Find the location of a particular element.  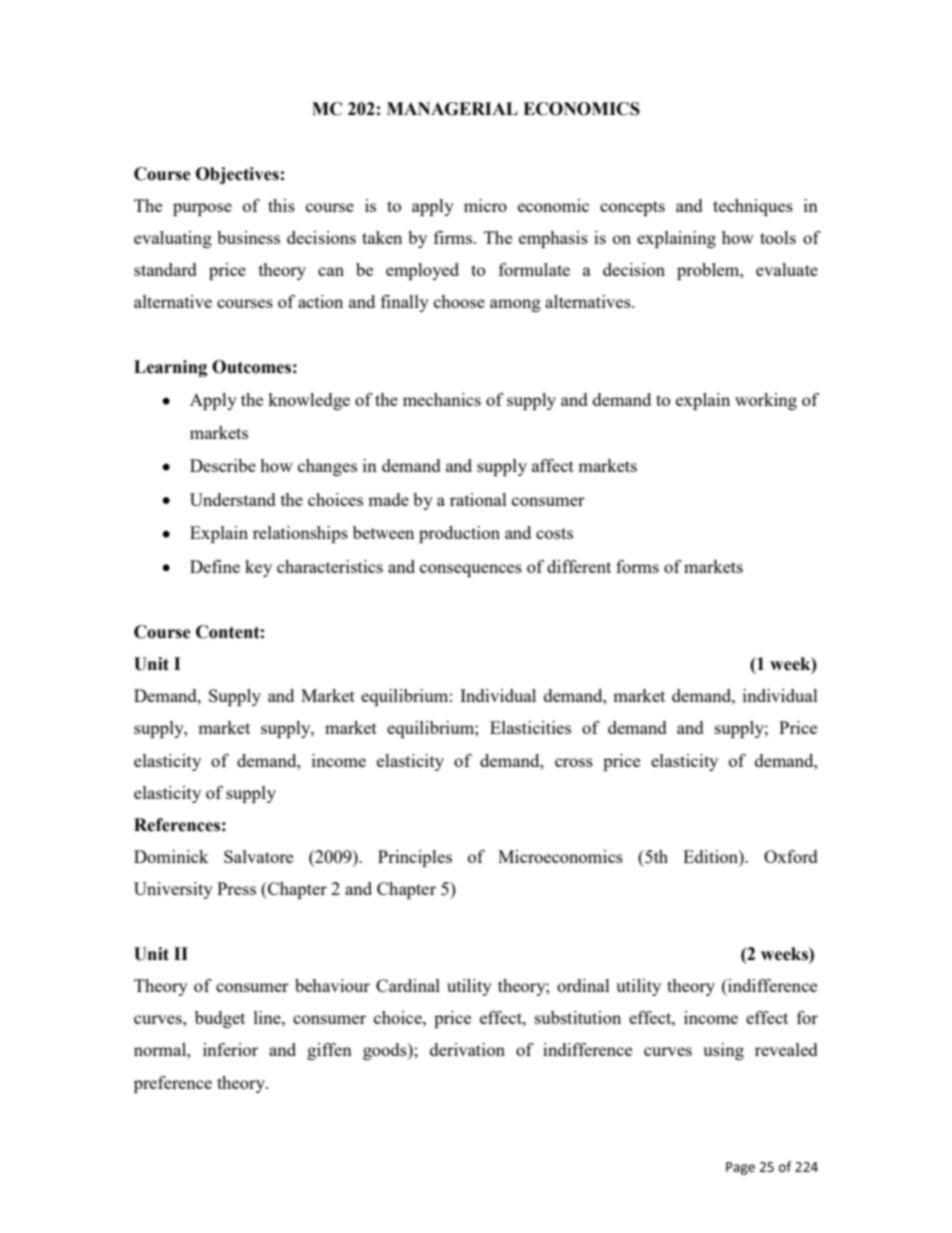

techniques is located at coordinates (753, 207).
